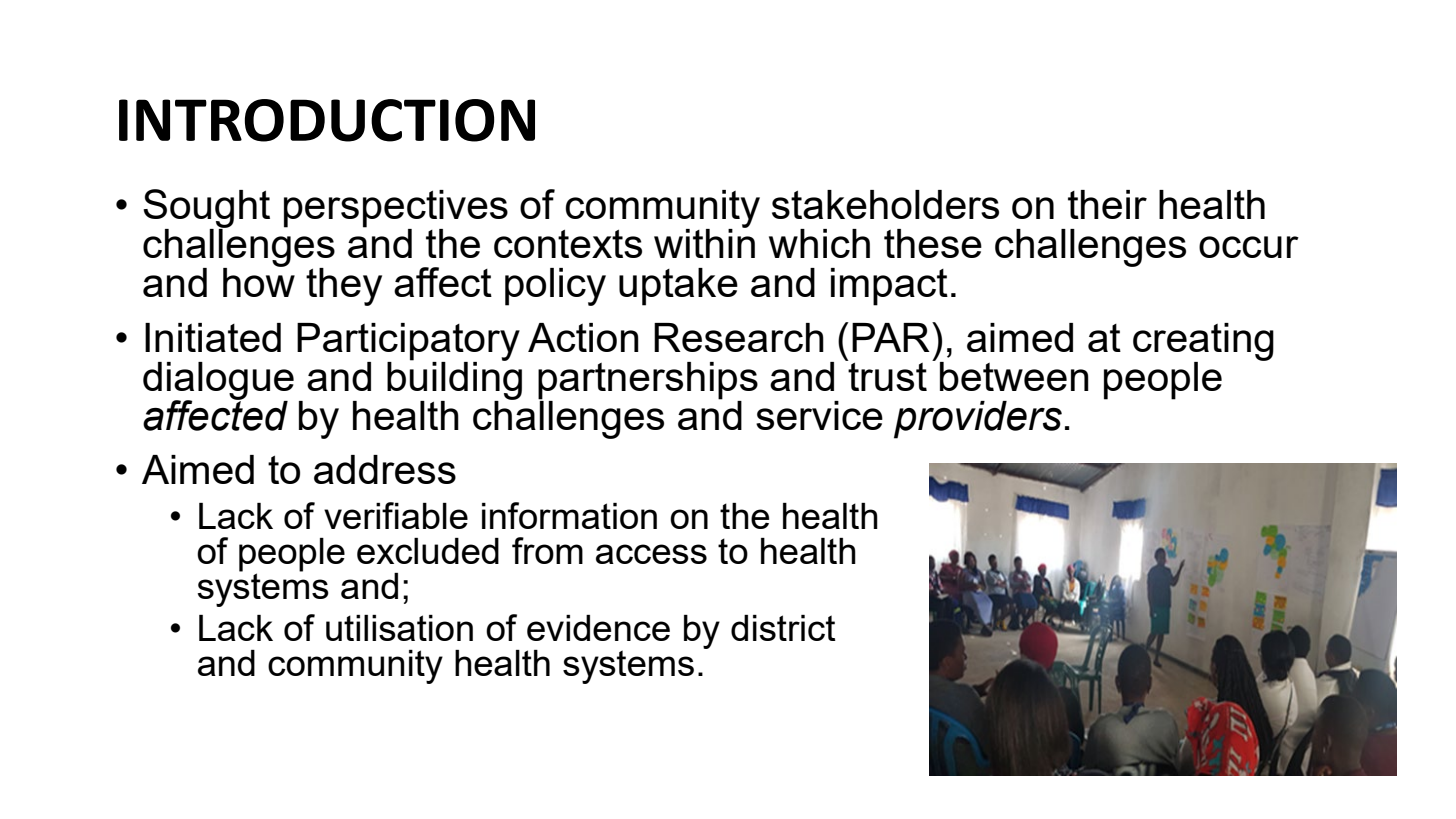 The height and width of the image is (819, 1456). I want to click on providers, so click(978, 420).
